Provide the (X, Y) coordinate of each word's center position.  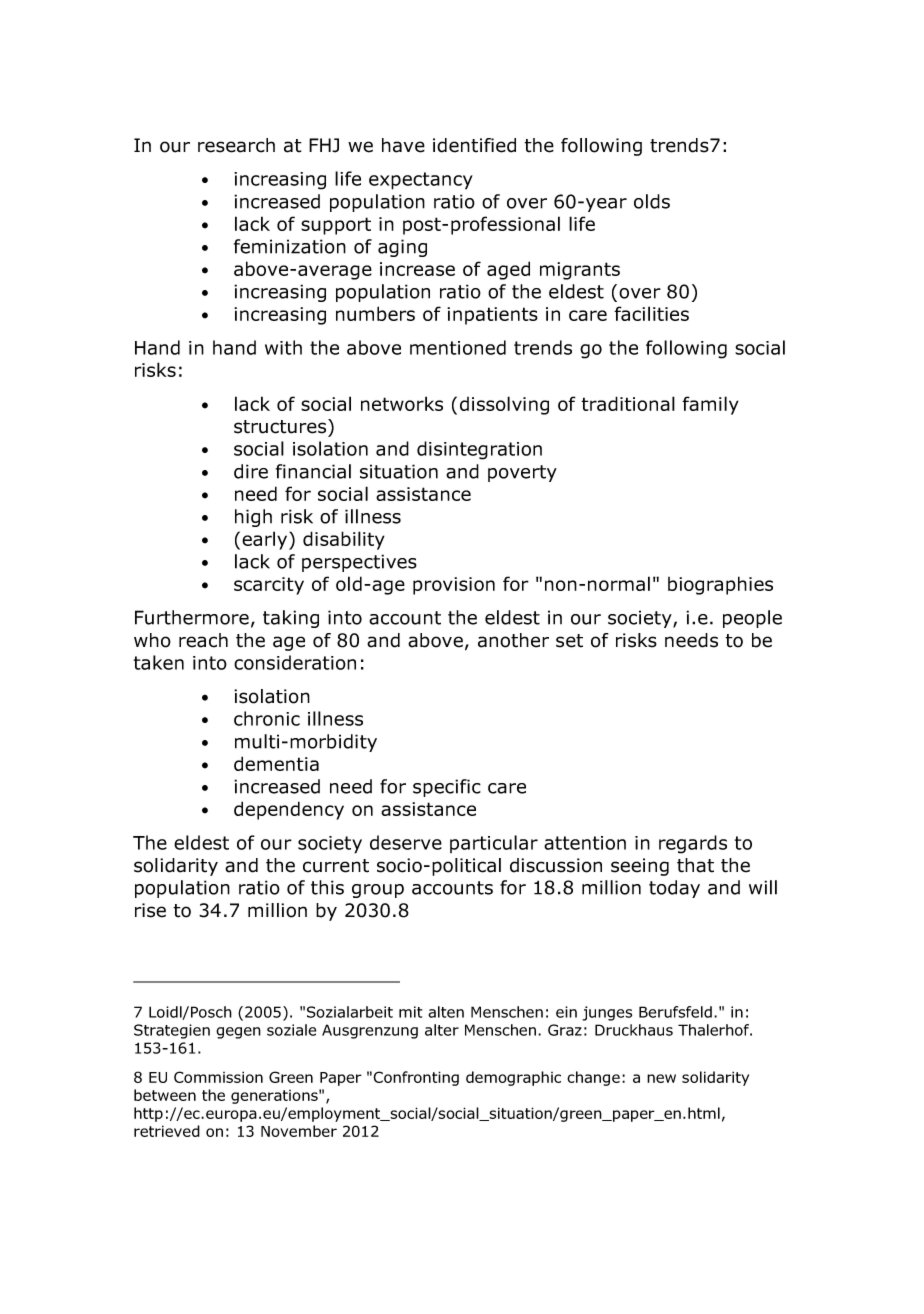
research (236, 145)
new (661, 1078)
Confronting (416, 1078)
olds (652, 201)
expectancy (421, 181)
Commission (218, 1077)
